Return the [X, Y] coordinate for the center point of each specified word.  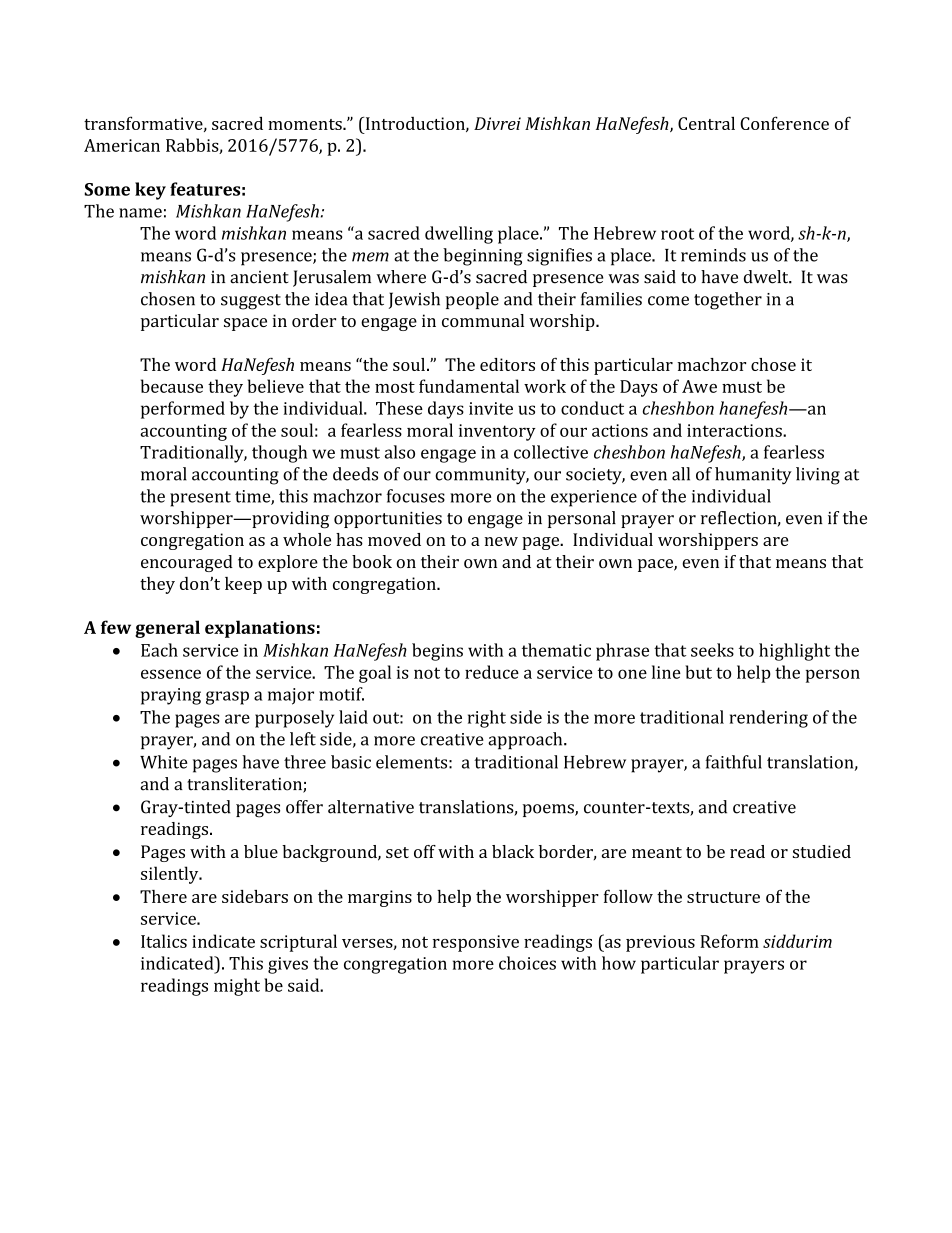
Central [706, 123]
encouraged [187, 563]
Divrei [497, 123]
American [122, 145]
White [164, 762]
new [501, 541]
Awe [699, 386]
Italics [164, 941]
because [172, 386]
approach [526, 741]
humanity [753, 476]
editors [507, 364]
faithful [733, 762]
